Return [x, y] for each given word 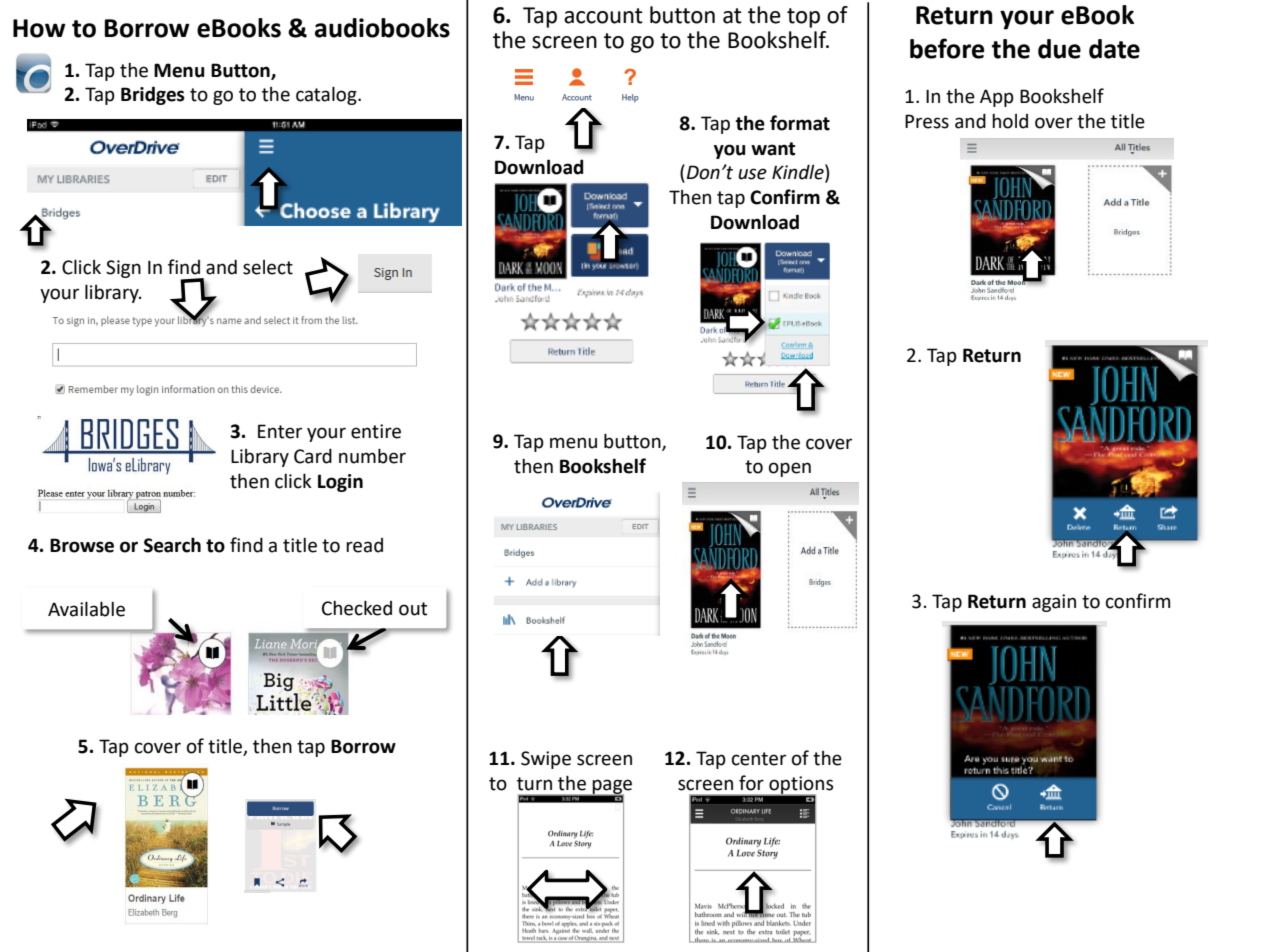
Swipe [546, 760]
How [39, 28]
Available [86, 609]
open [790, 469]
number [372, 456]
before [947, 48]
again [1054, 603]
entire [376, 431]
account [603, 16]
